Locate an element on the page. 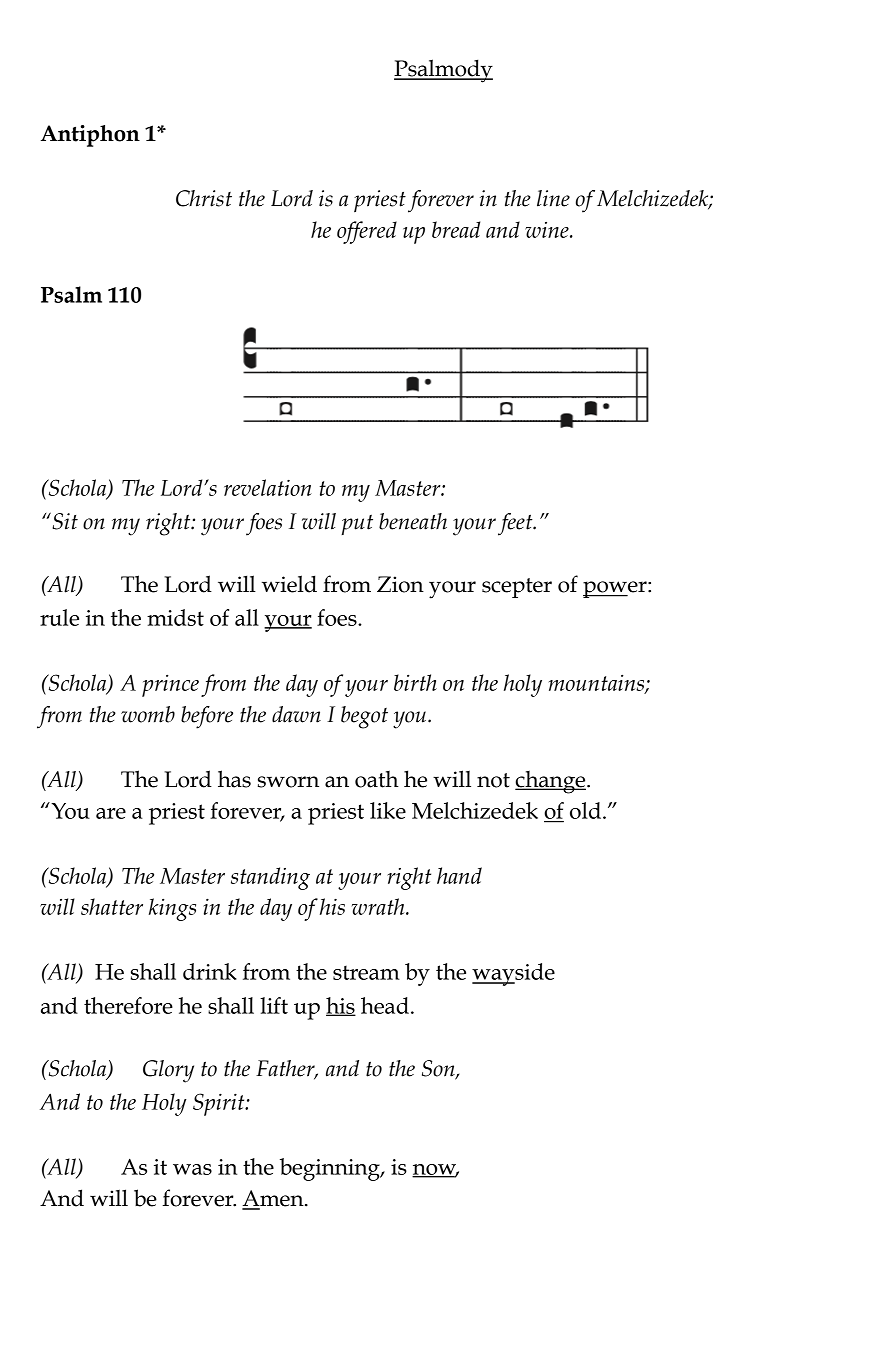 This page has width=887, height=1372. beginning is located at coordinates (331, 1169).
